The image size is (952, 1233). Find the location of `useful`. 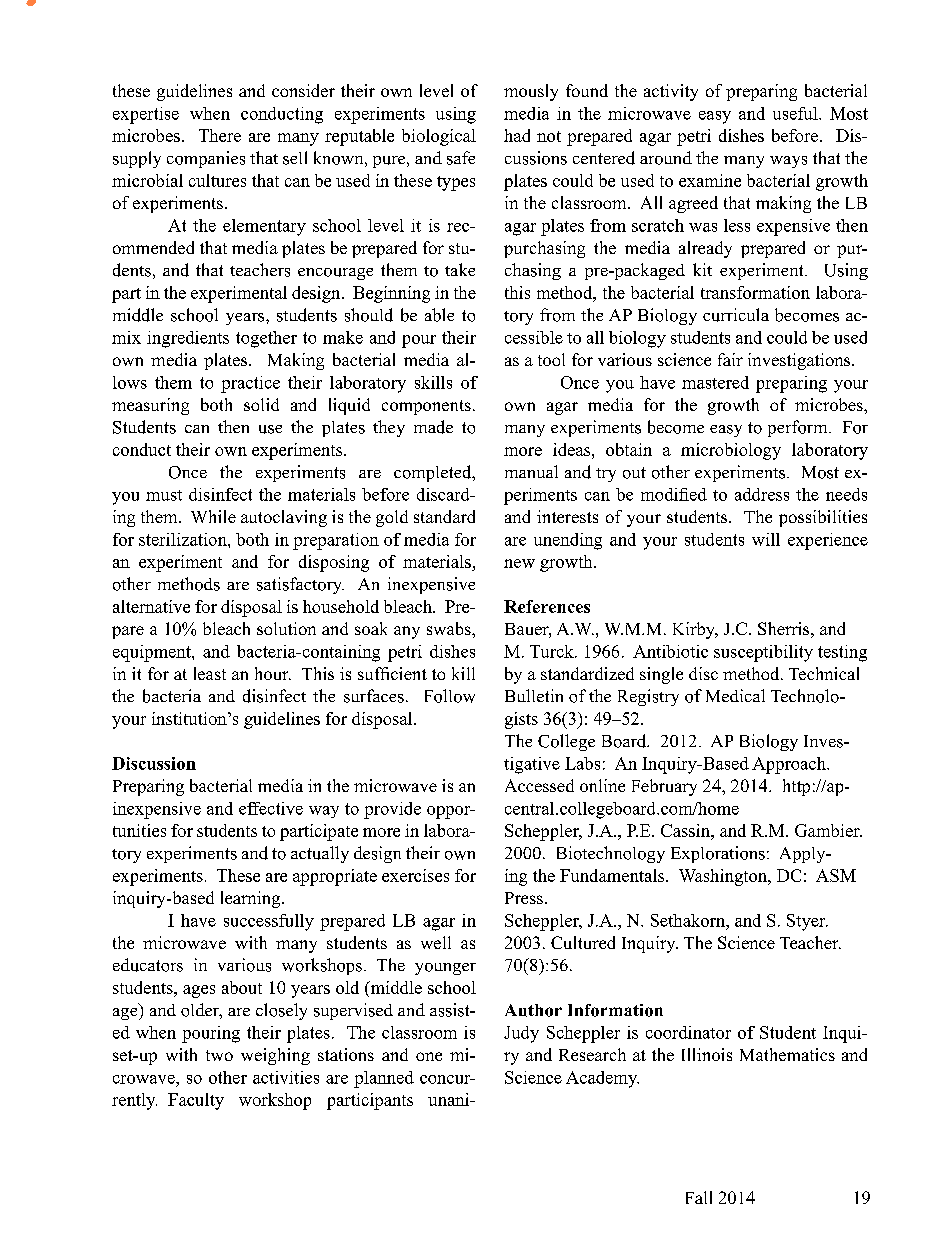

useful is located at coordinates (796, 113).
